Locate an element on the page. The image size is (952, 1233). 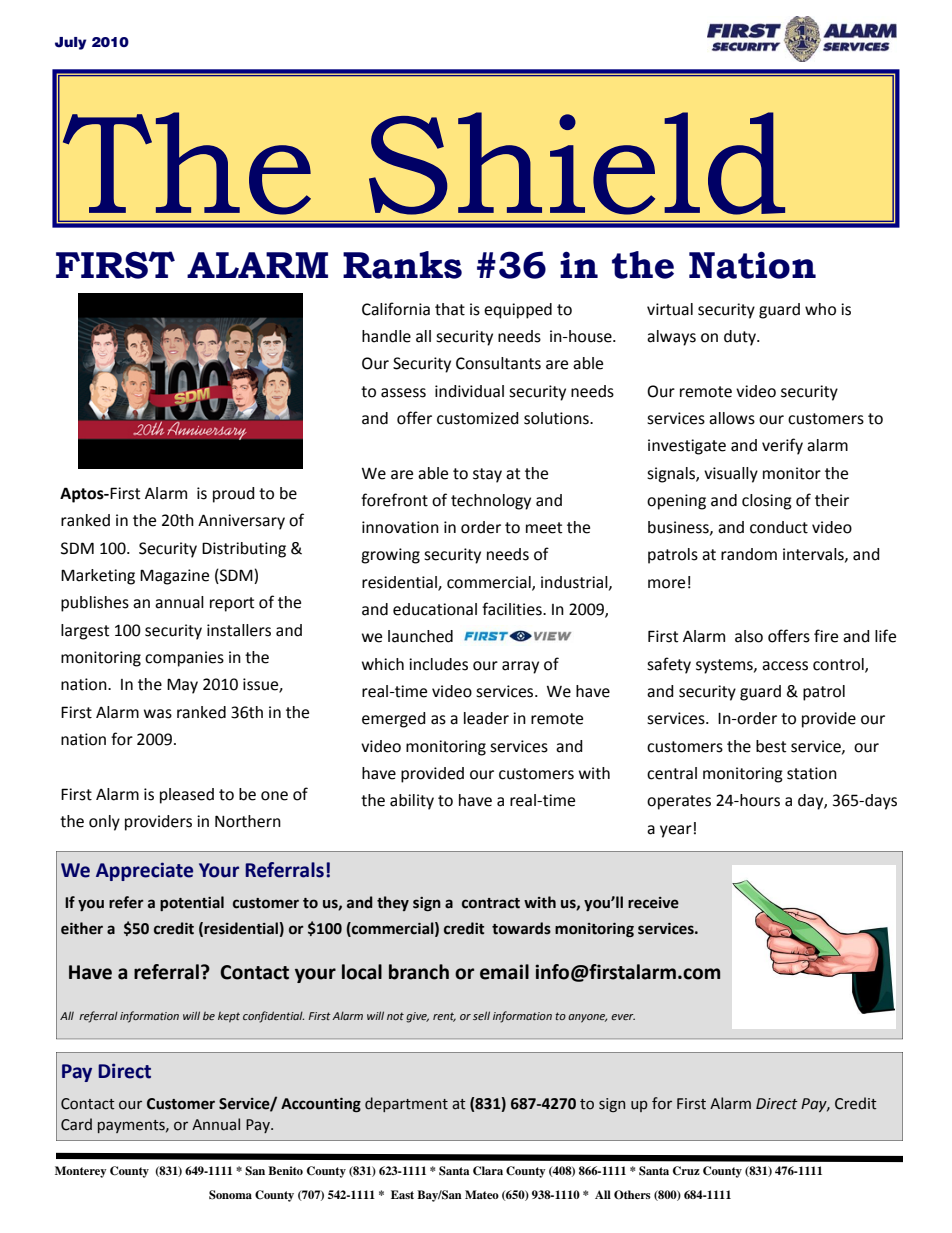
Shield is located at coordinates (577, 163).
